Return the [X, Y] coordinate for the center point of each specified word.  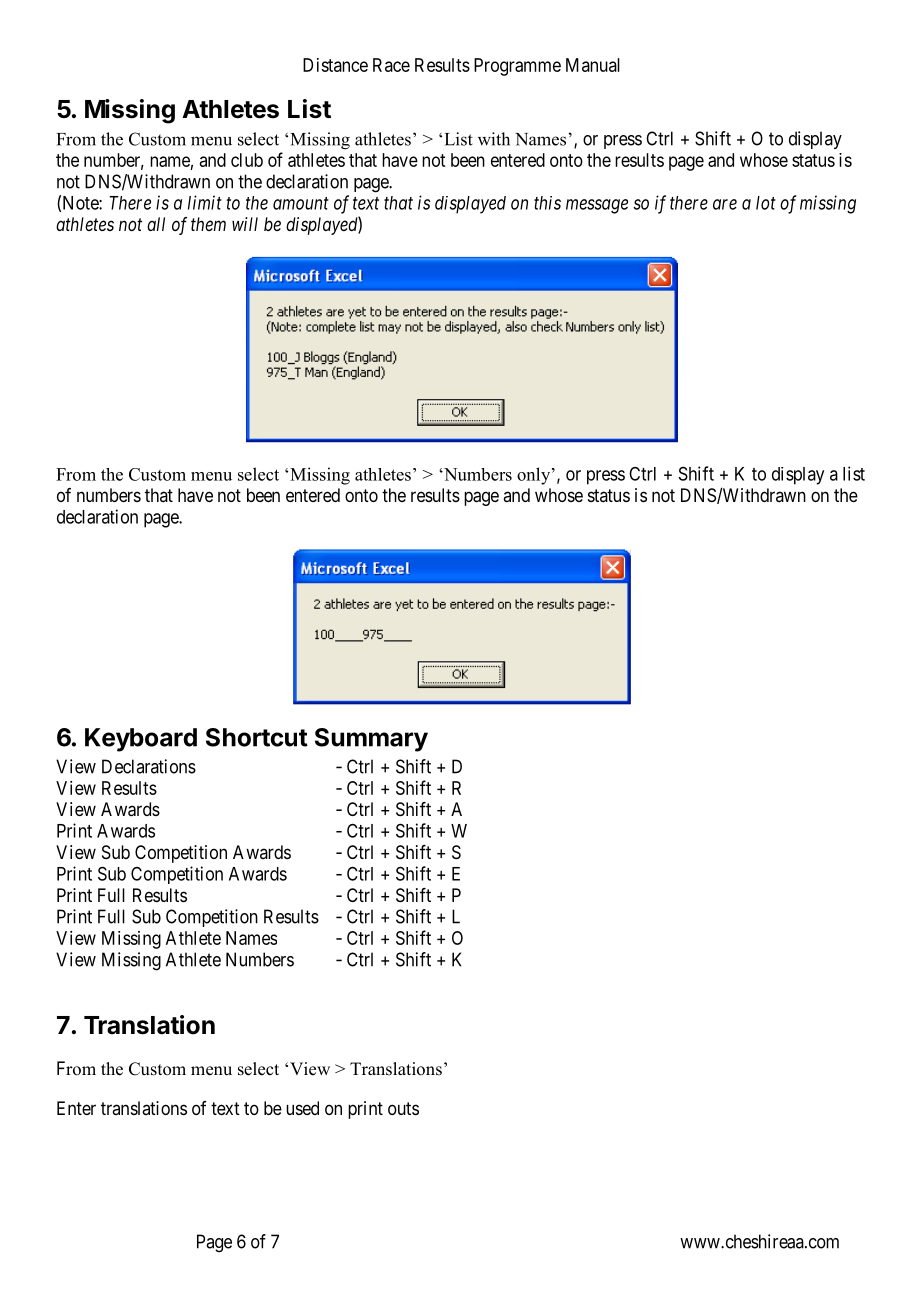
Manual [593, 65]
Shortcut [257, 737]
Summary [371, 740]
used [302, 1108]
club [247, 160]
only [535, 476]
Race [391, 65]
